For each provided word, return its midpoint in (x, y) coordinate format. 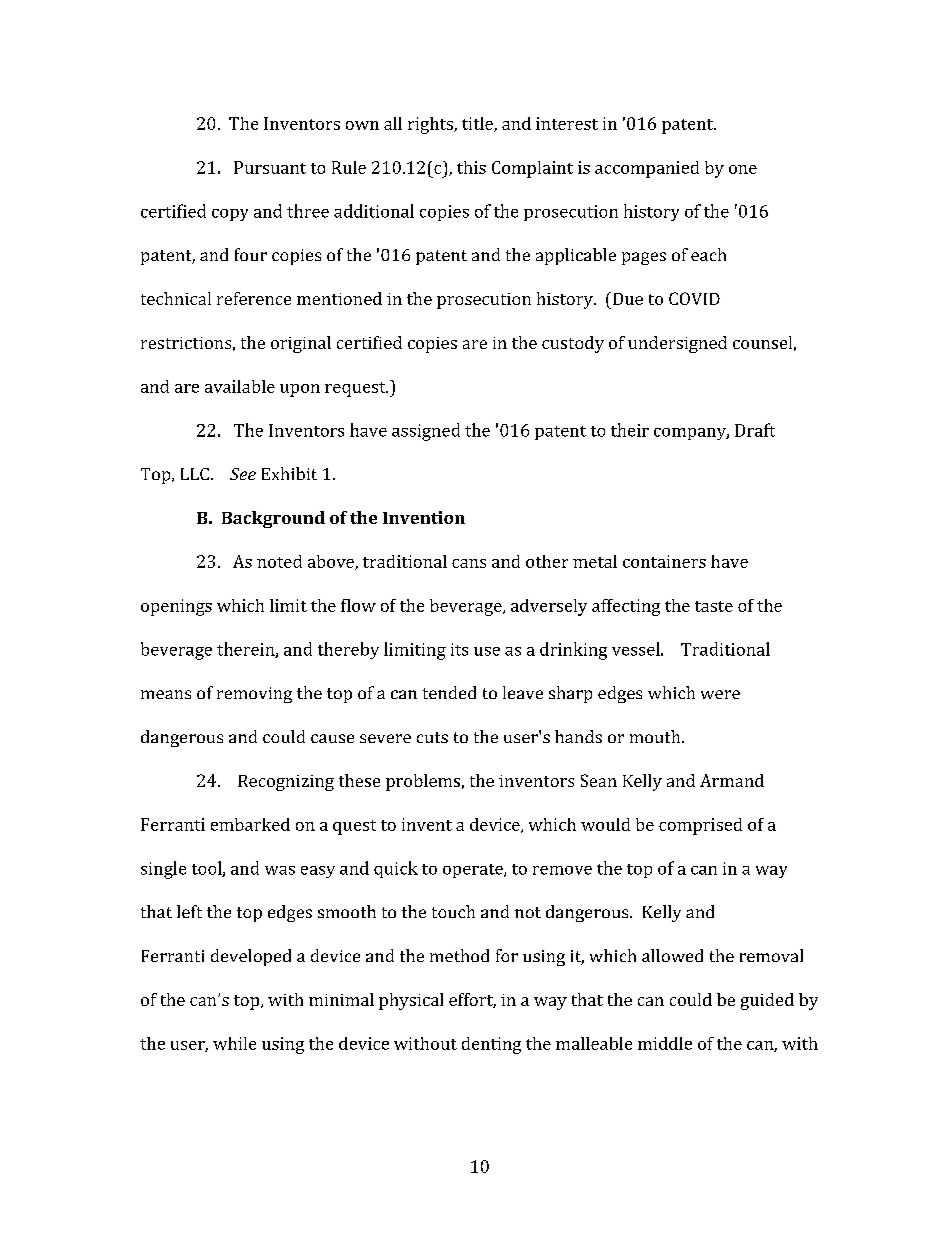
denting (491, 1045)
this (471, 167)
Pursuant (270, 167)
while (234, 1043)
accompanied (647, 169)
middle (665, 1043)
